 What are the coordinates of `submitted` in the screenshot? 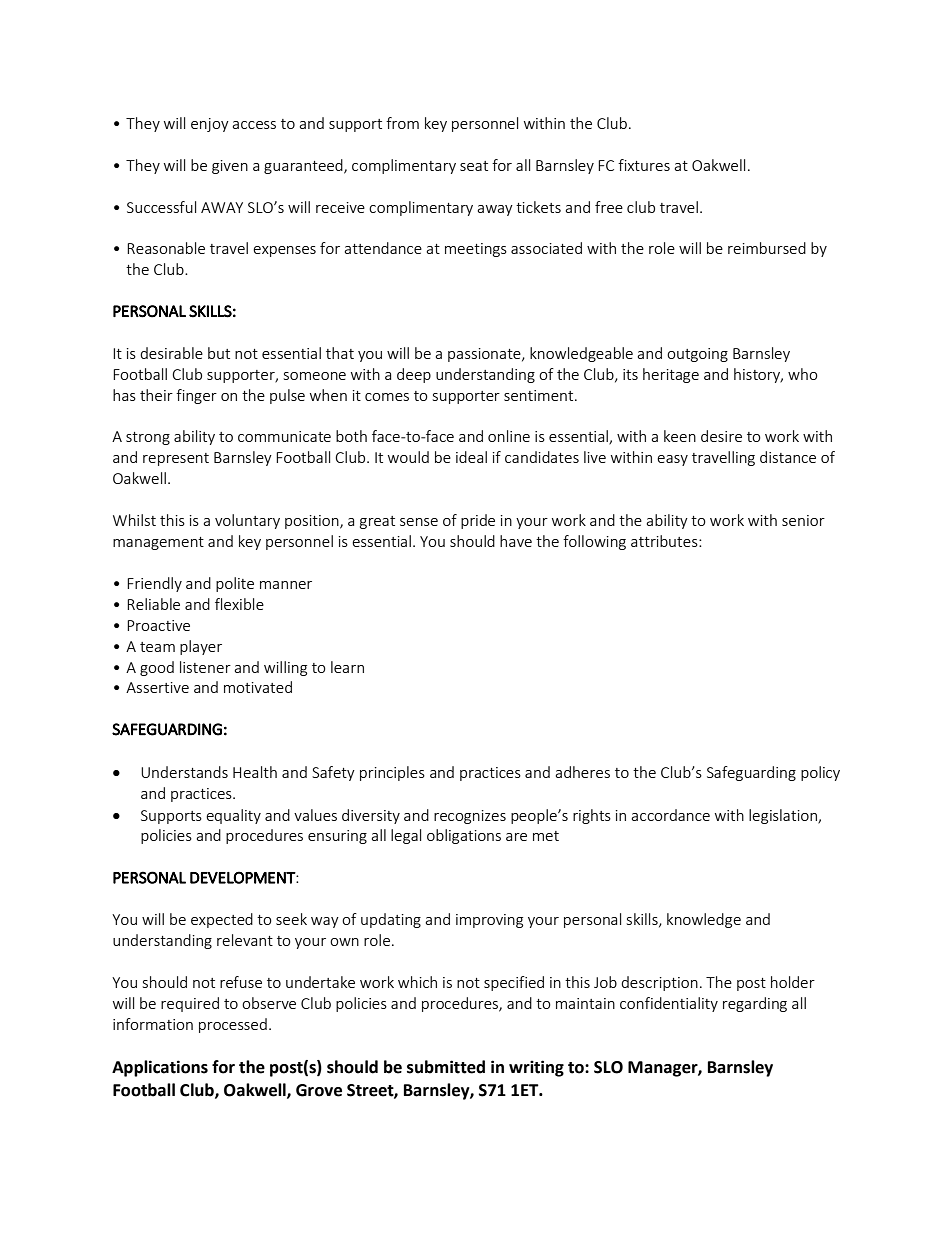 It's located at (446, 1067).
